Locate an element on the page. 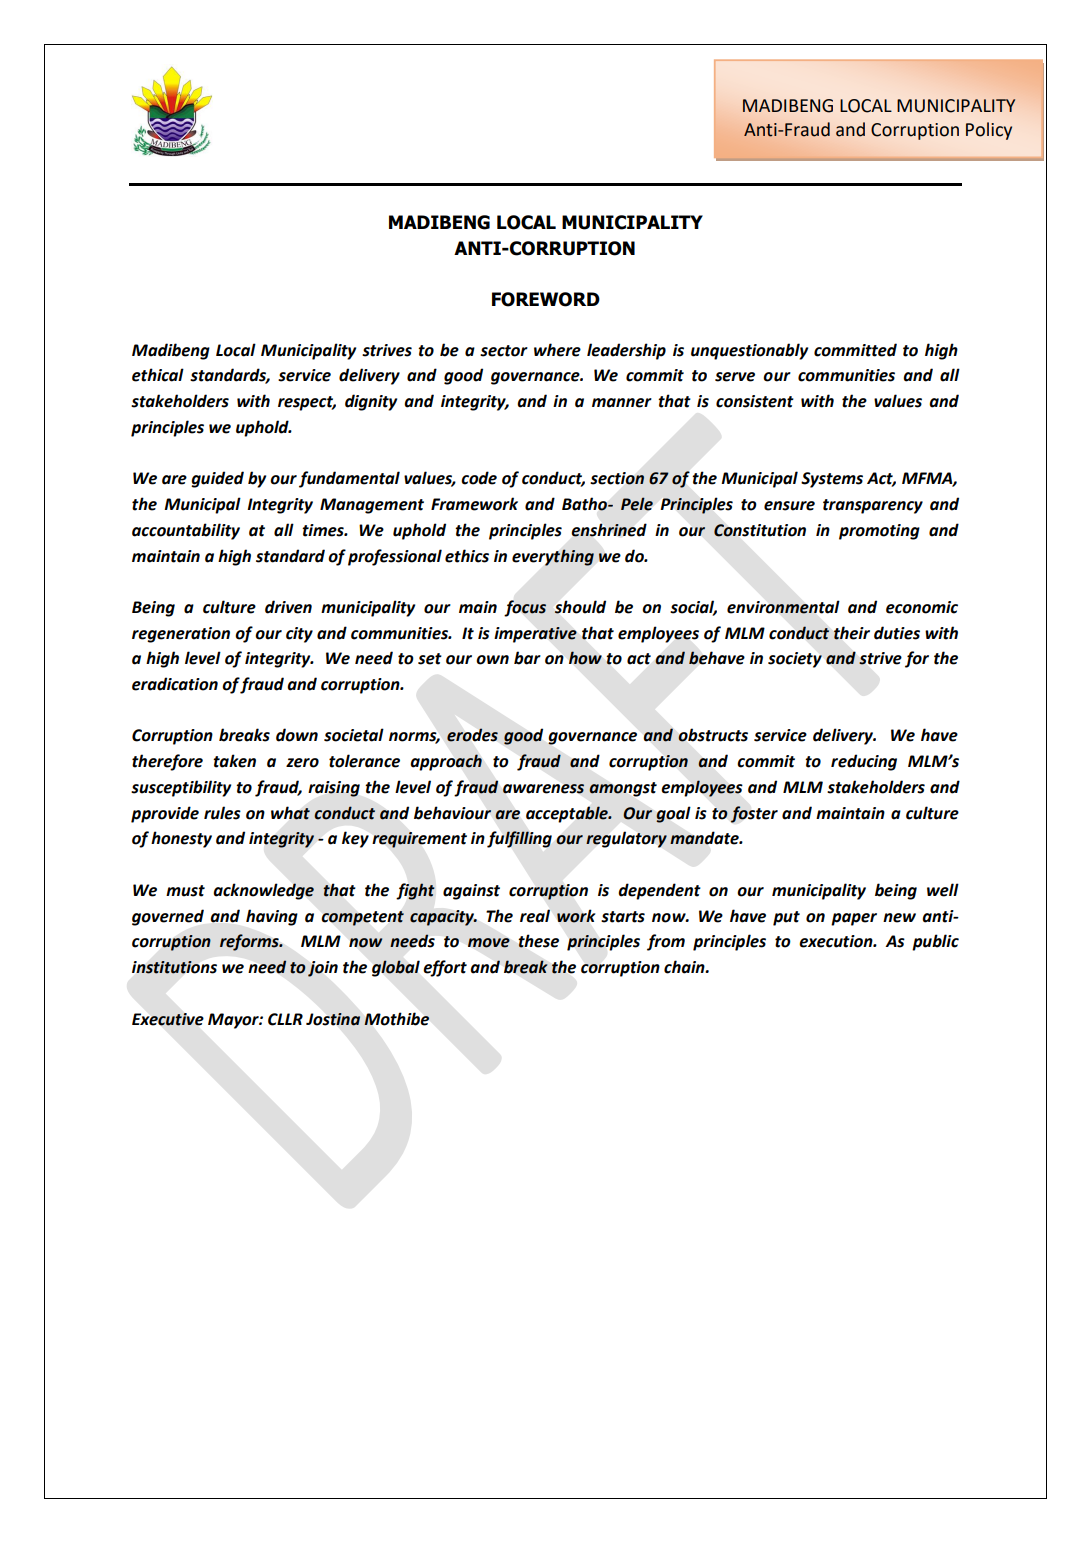 The height and width of the page is (1543, 1091). FOREWORD is located at coordinates (546, 299).
